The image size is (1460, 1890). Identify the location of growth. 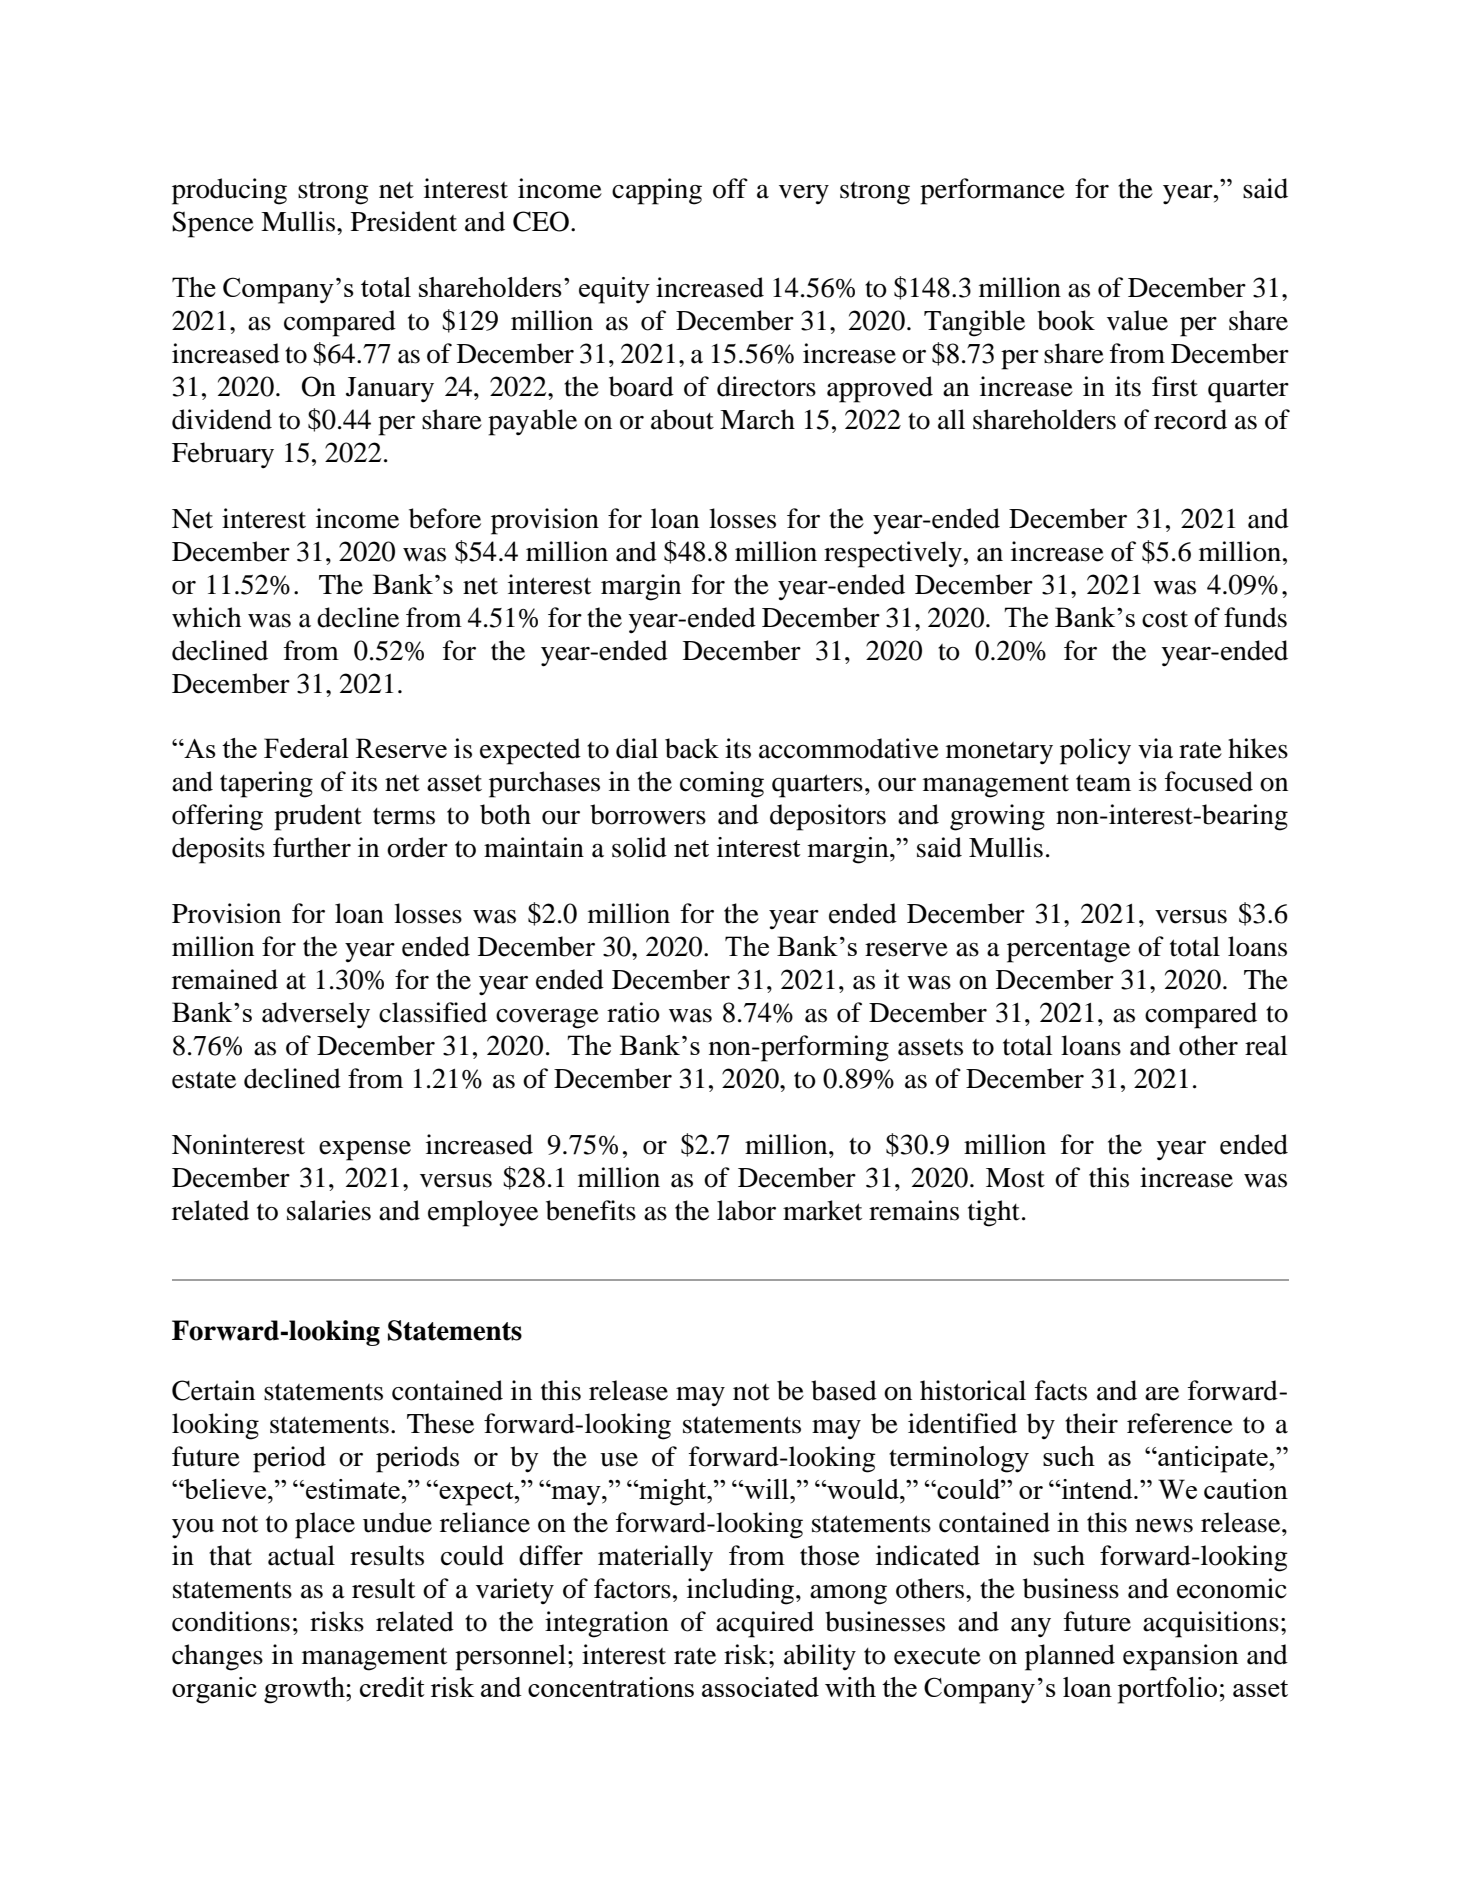
(305, 1690).
